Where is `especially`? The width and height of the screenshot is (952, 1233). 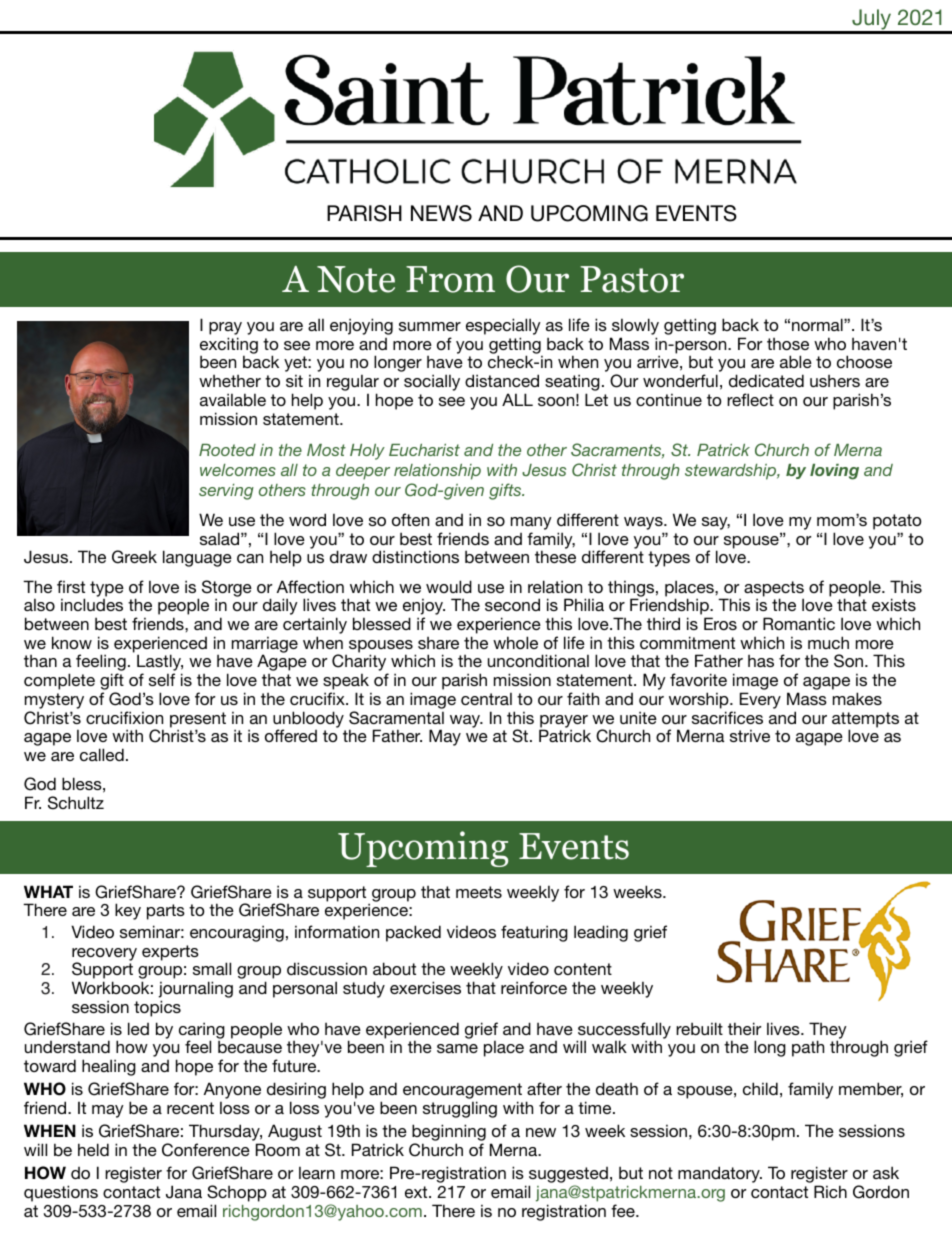
especially is located at coordinates (503, 328).
